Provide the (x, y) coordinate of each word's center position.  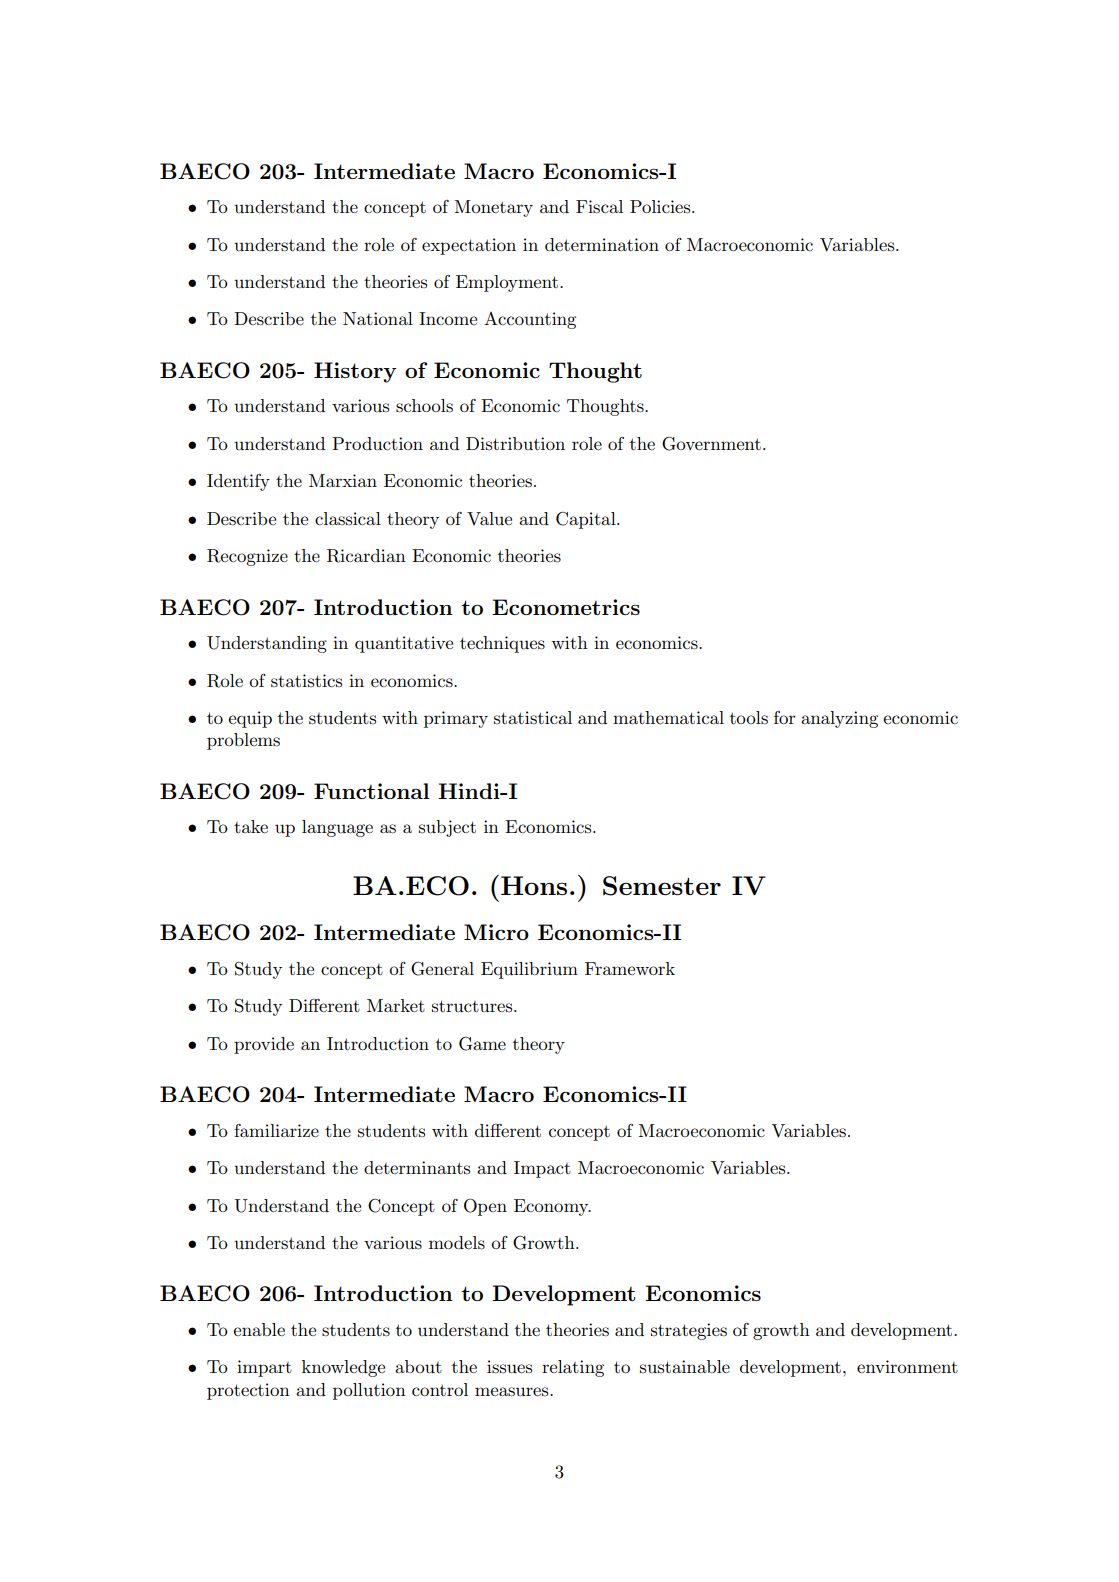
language (337, 828)
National (378, 318)
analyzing (839, 719)
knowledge (343, 1368)
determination (602, 244)
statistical (533, 718)
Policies (661, 206)
